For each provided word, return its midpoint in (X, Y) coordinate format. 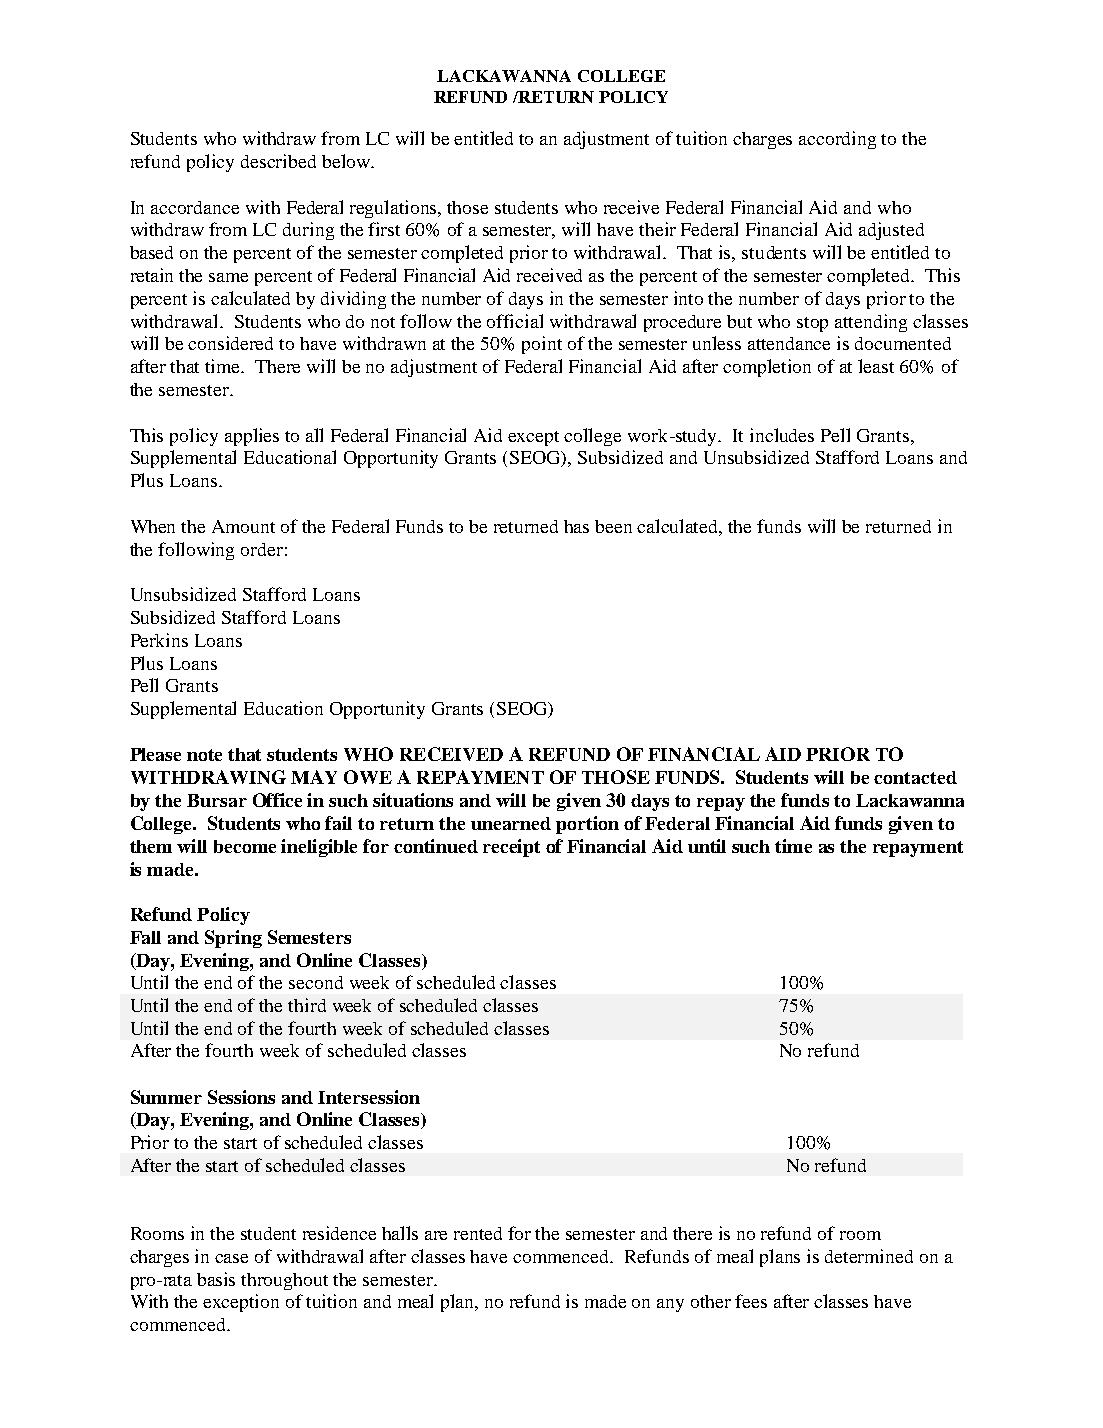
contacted (915, 777)
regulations (395, 209)
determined (869, 1256)
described (278, 161)
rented (478, 1233)
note (204, 755)
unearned (511, 823)
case (231, 1258)
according (837, 140)
